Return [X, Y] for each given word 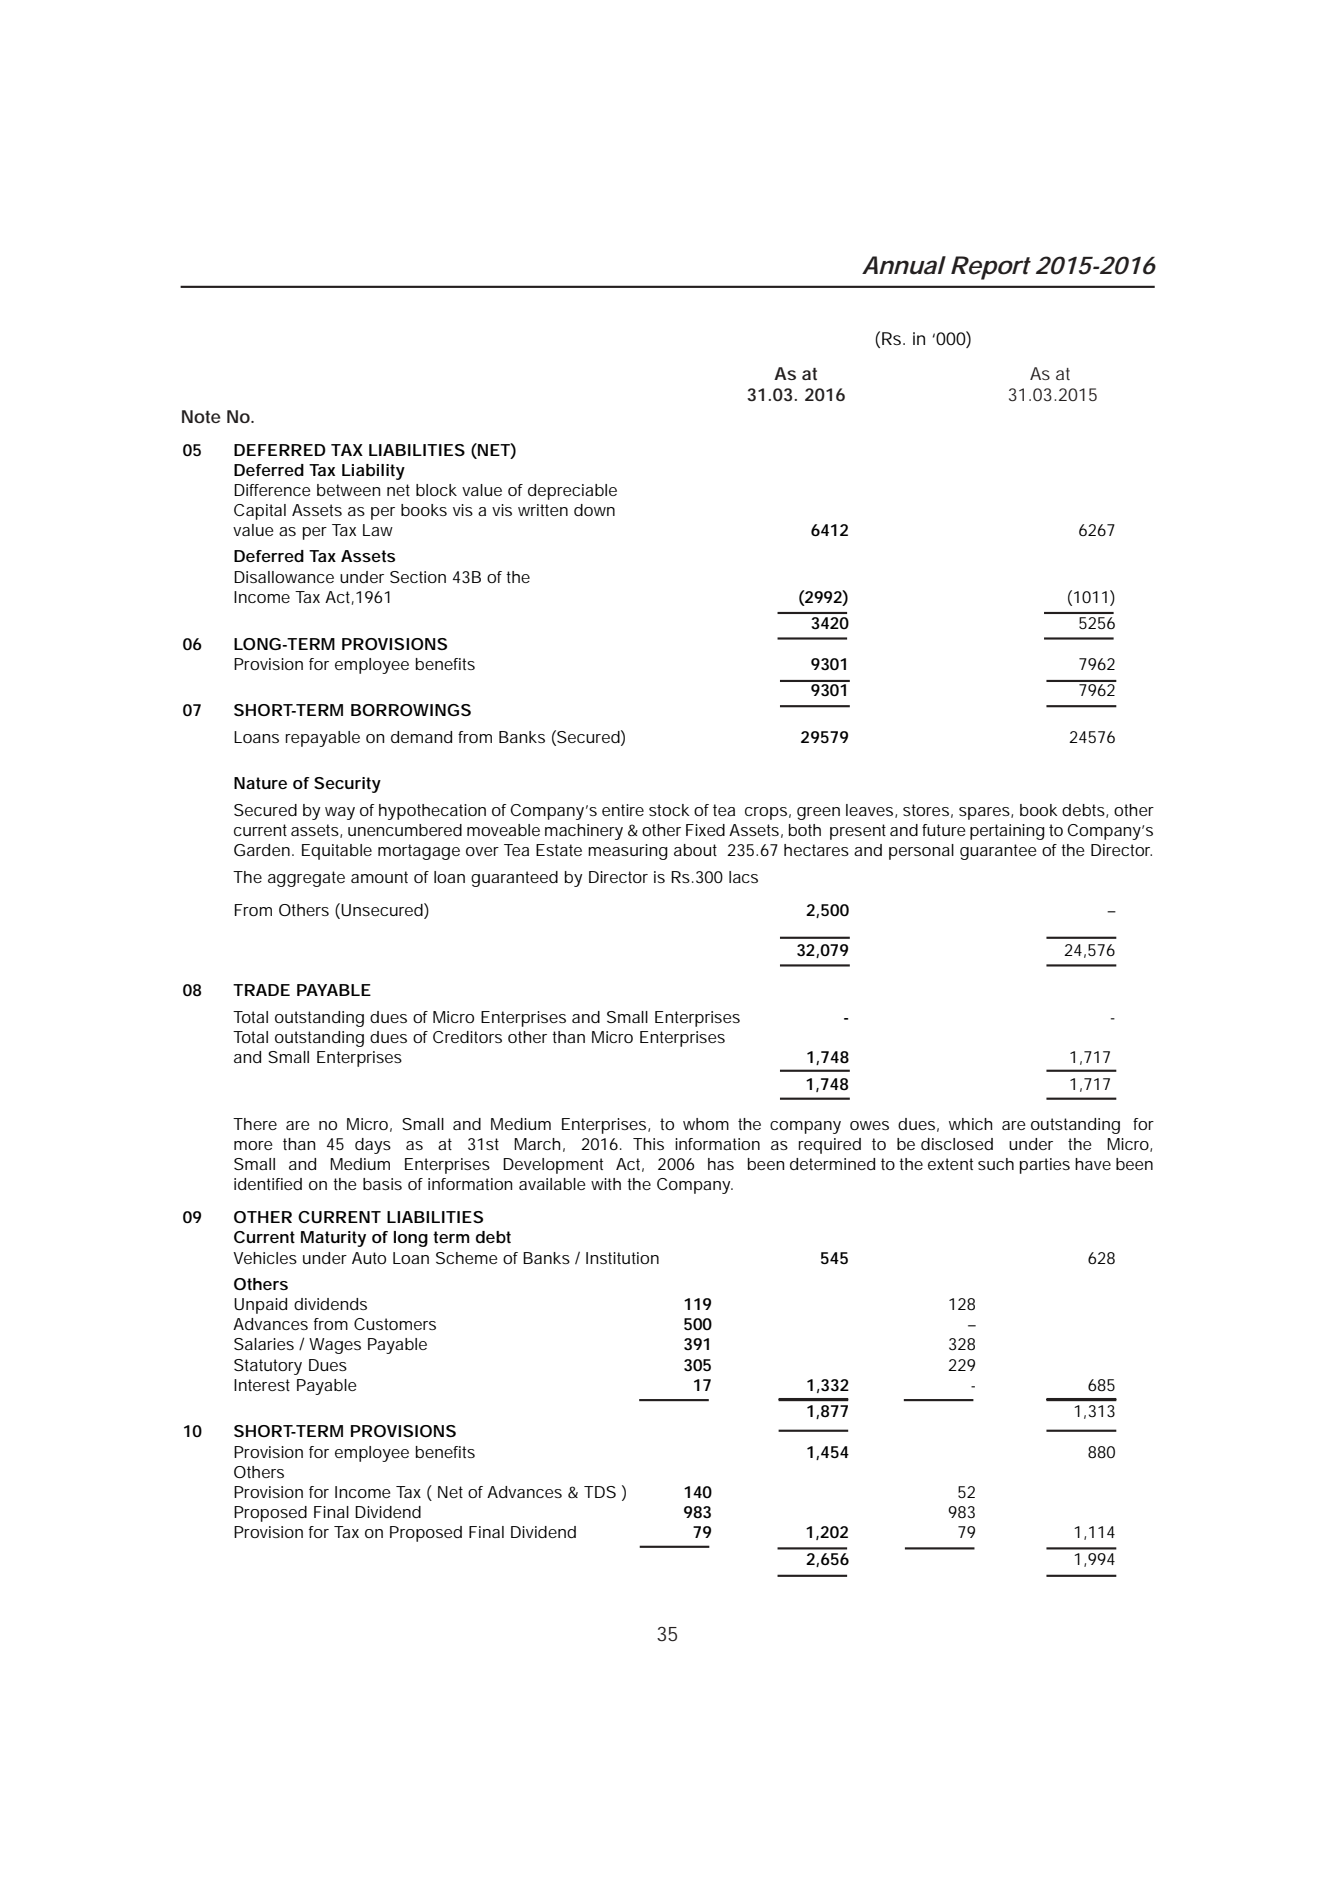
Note [201, 416]
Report [991, 268]
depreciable [572, 492]
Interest [262, 1385]
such [996, 1164]
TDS [600, 1492]
